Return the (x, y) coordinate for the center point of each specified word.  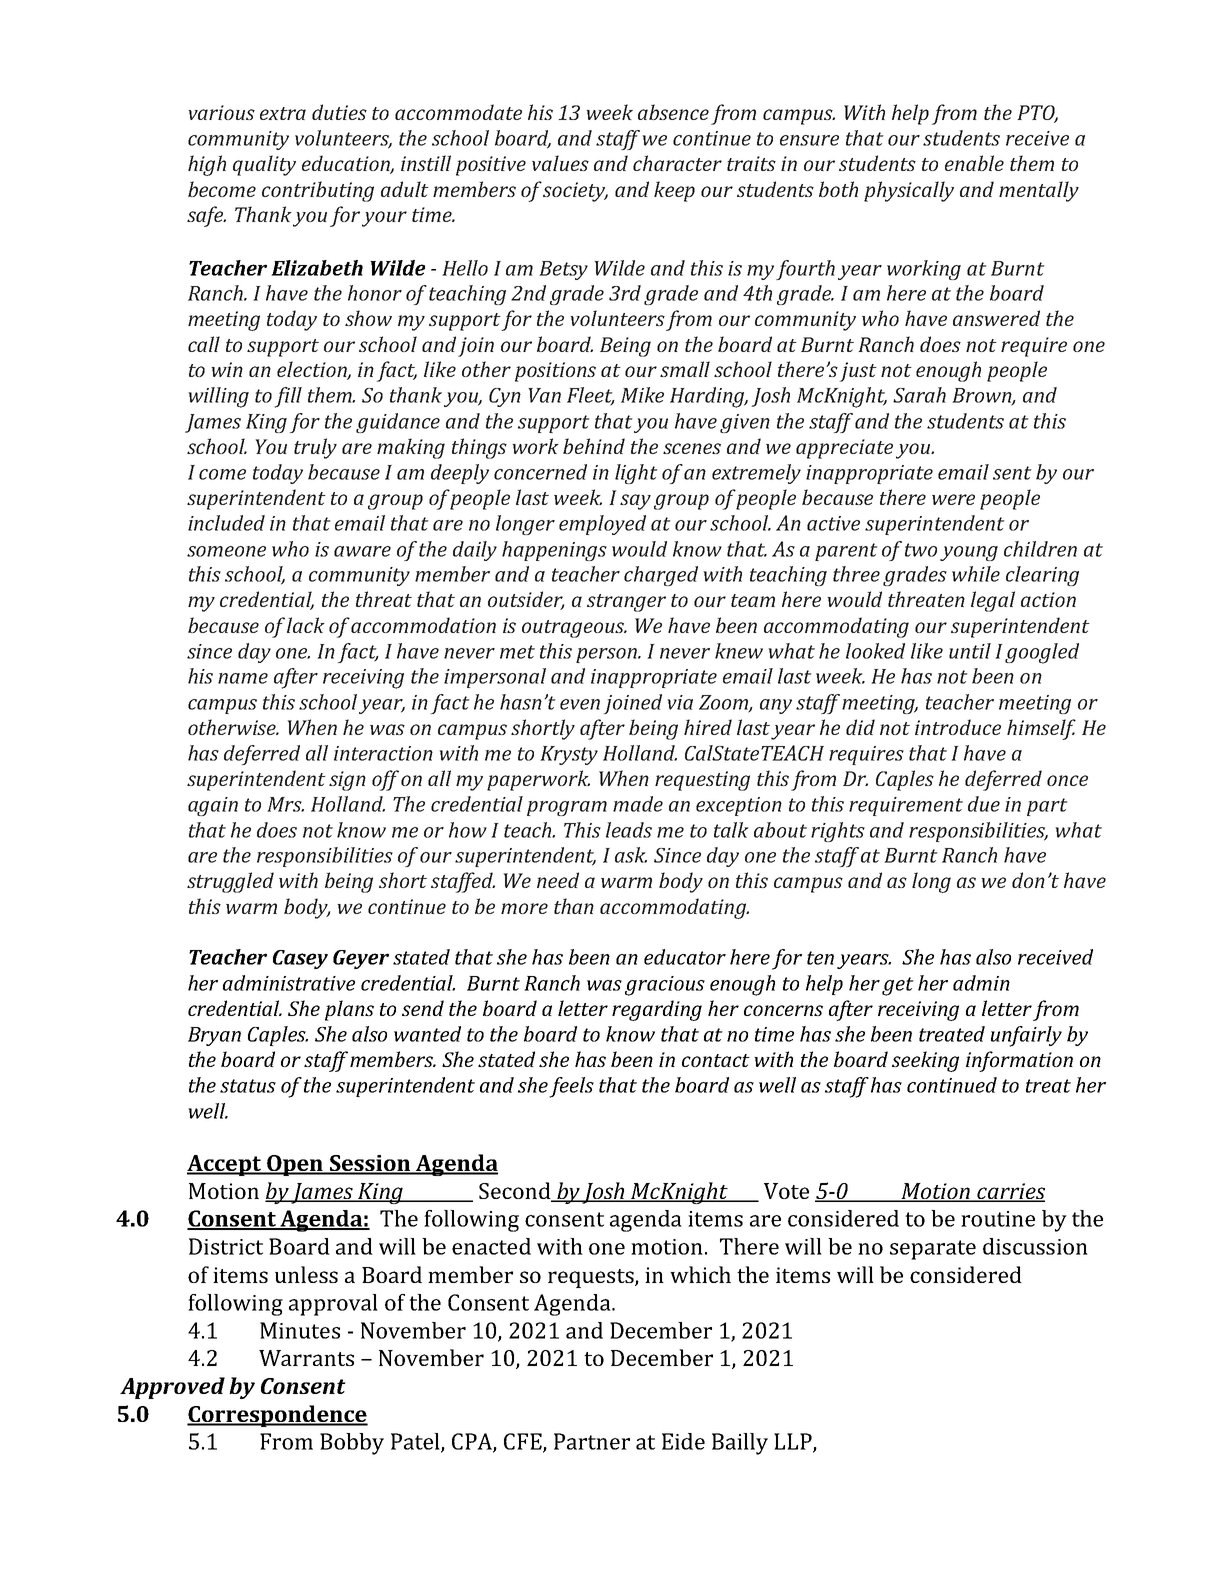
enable (974, 163)
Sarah (919, 395)
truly (315, 448)
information (1019, 1061)
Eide (683, 1441)
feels (571, 1087)
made (638, 804)
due (984, 804)
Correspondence (277, 1416)
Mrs (285, 804)
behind (594, 446)
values (560, 163)
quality (264, 165)
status (248, 1086)
